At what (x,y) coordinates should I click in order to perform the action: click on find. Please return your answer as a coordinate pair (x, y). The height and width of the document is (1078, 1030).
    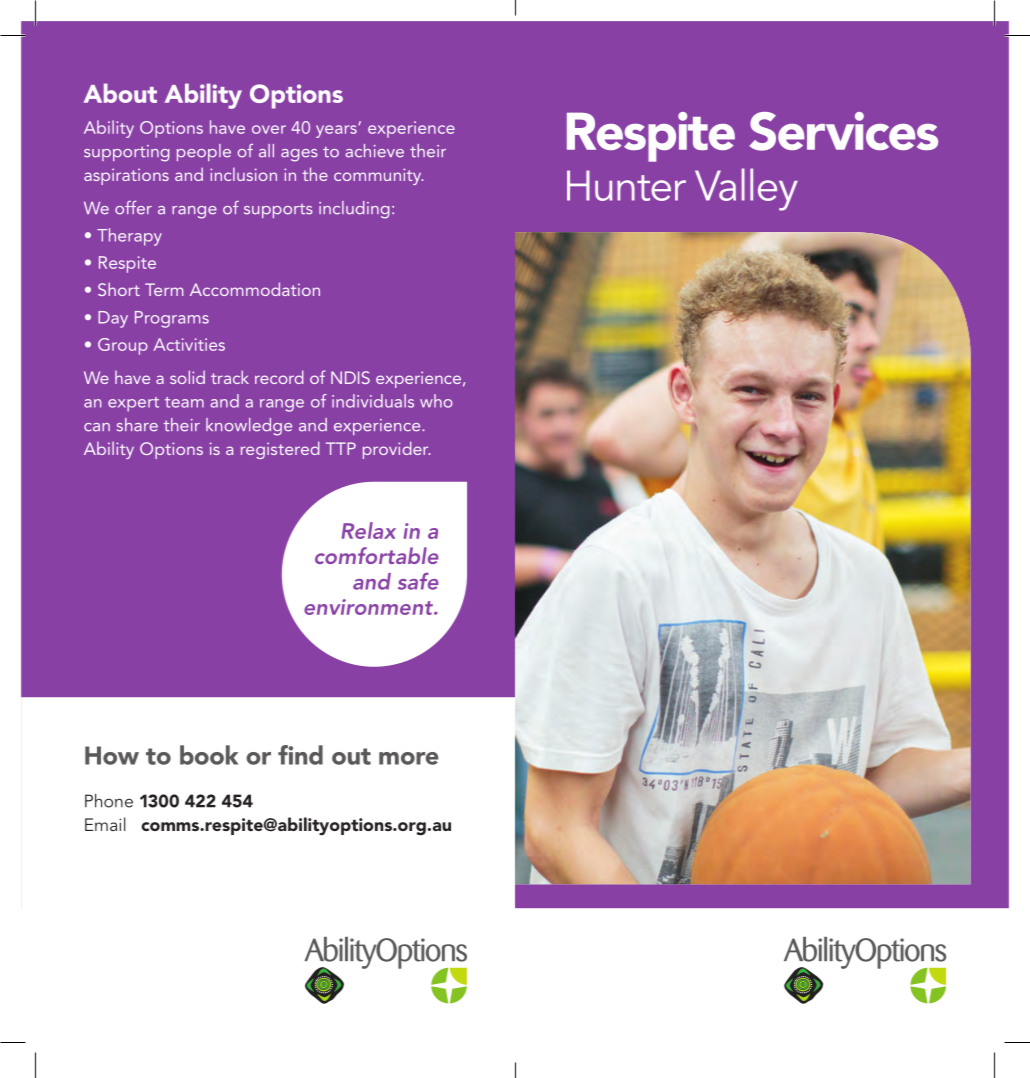
    Looking at the image, I should click on (300, 755).
